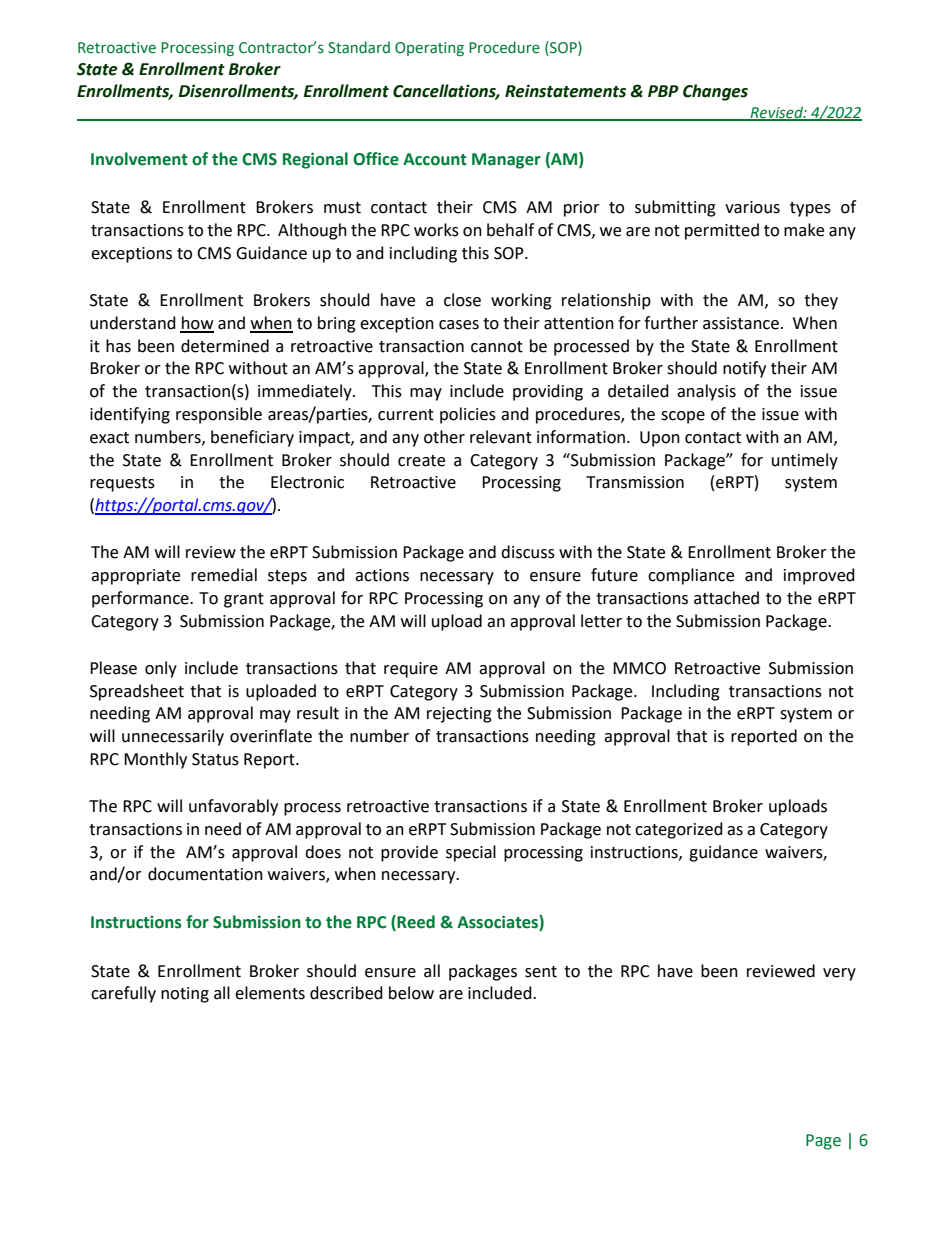 The height and width of the page is (1233, 952). What do you see at coordinates (185, 995) in the page?
I see `noting` at bounding box center [185, 995].
